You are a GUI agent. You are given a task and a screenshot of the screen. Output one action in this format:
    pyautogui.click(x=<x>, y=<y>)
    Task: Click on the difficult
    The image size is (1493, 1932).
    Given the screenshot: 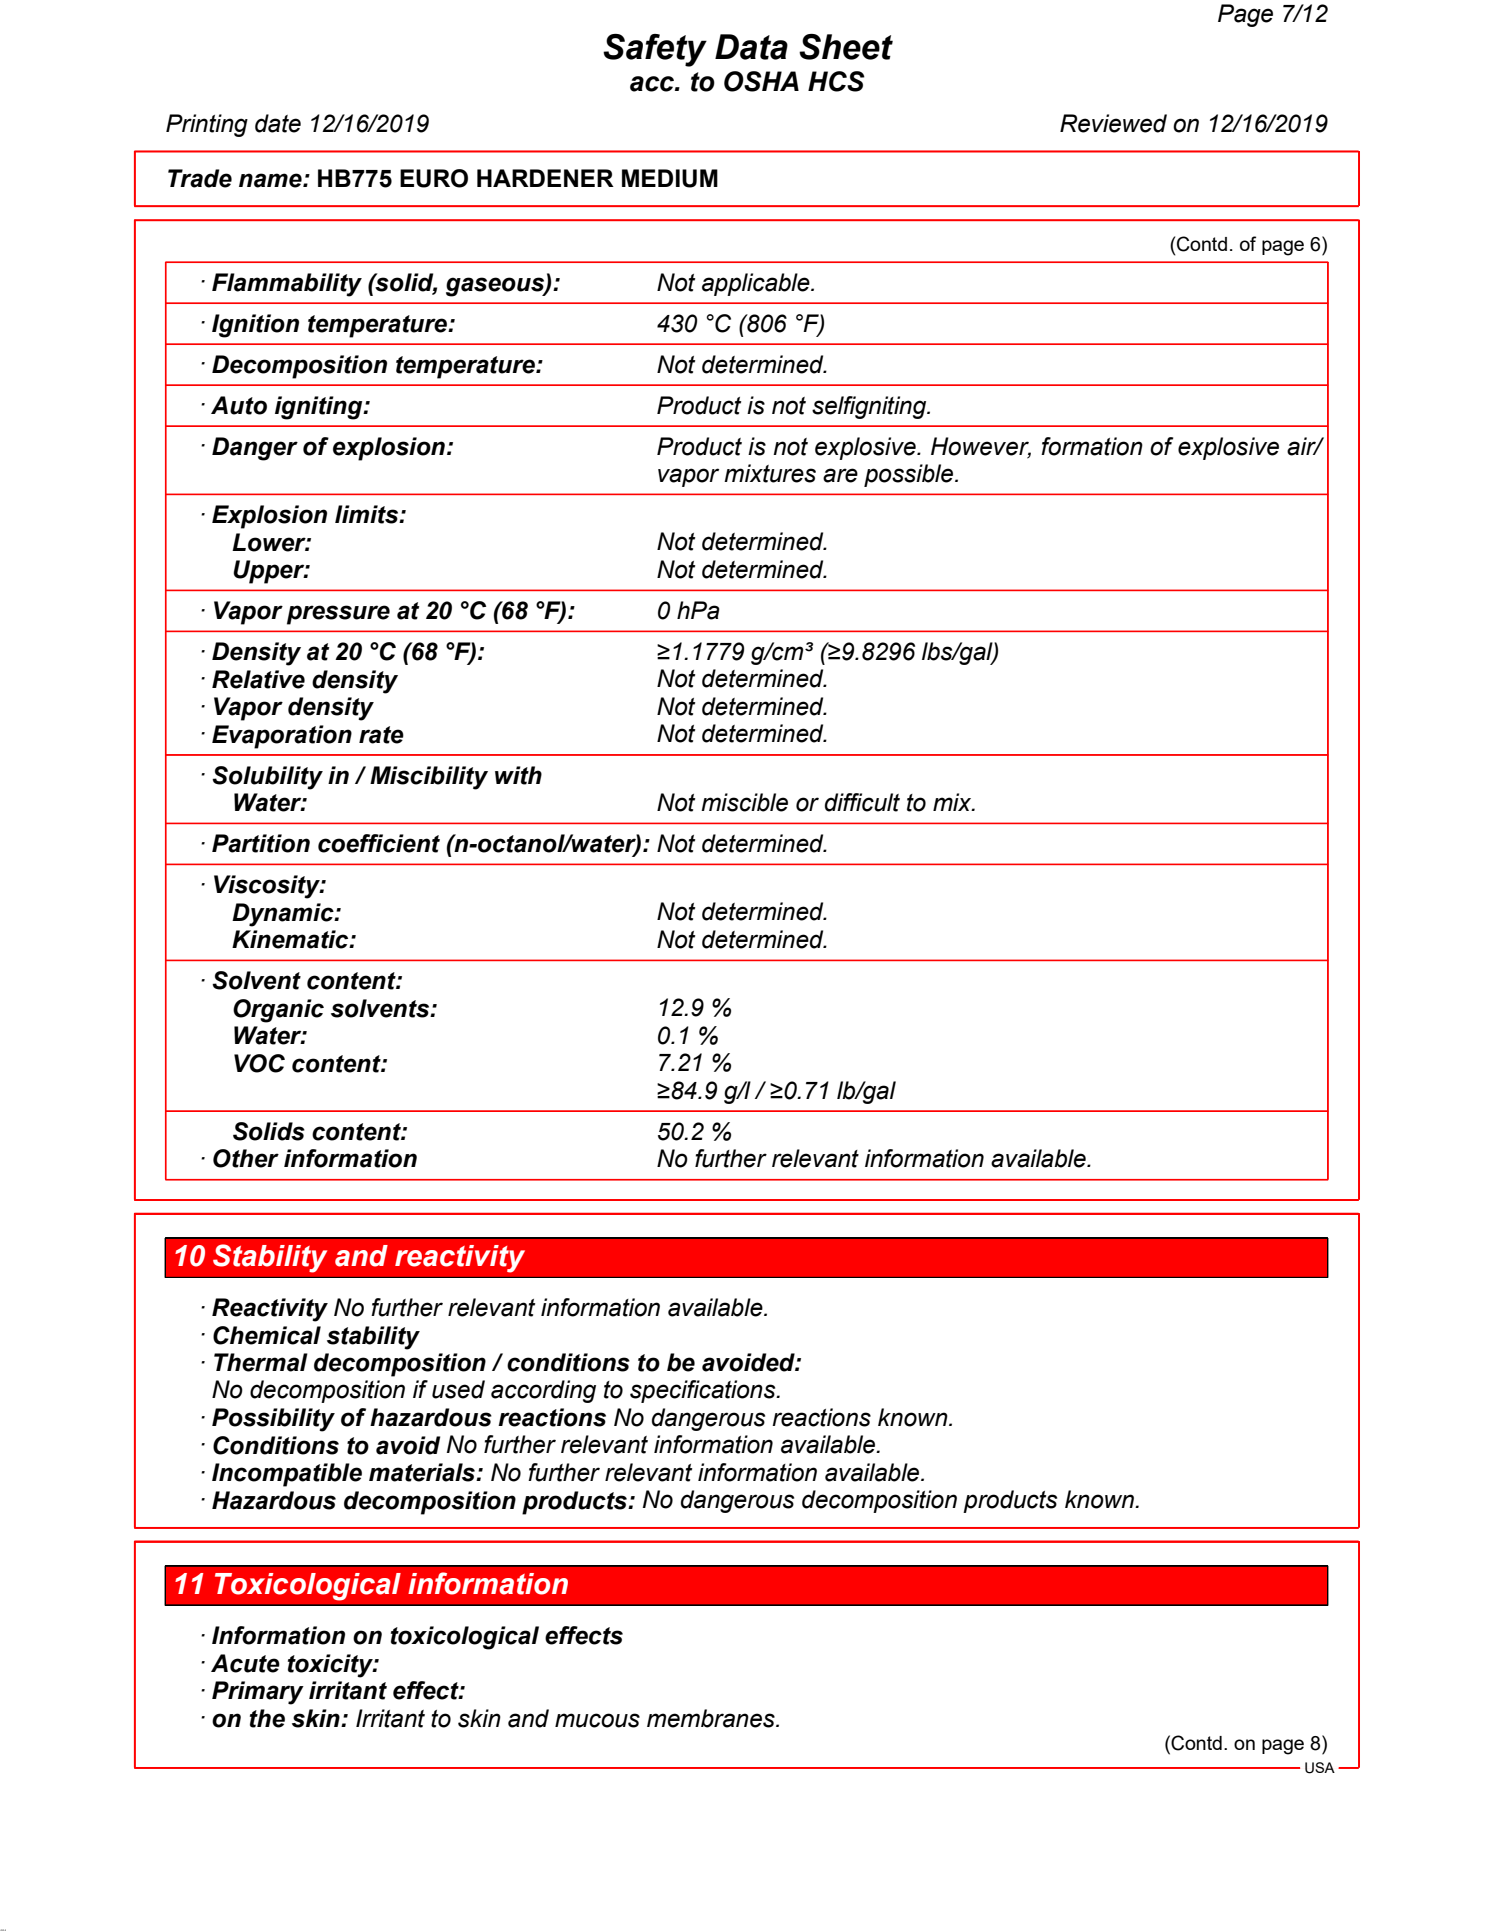 What is the action you would take?
    pyautogui.click(x=862, y=802)
